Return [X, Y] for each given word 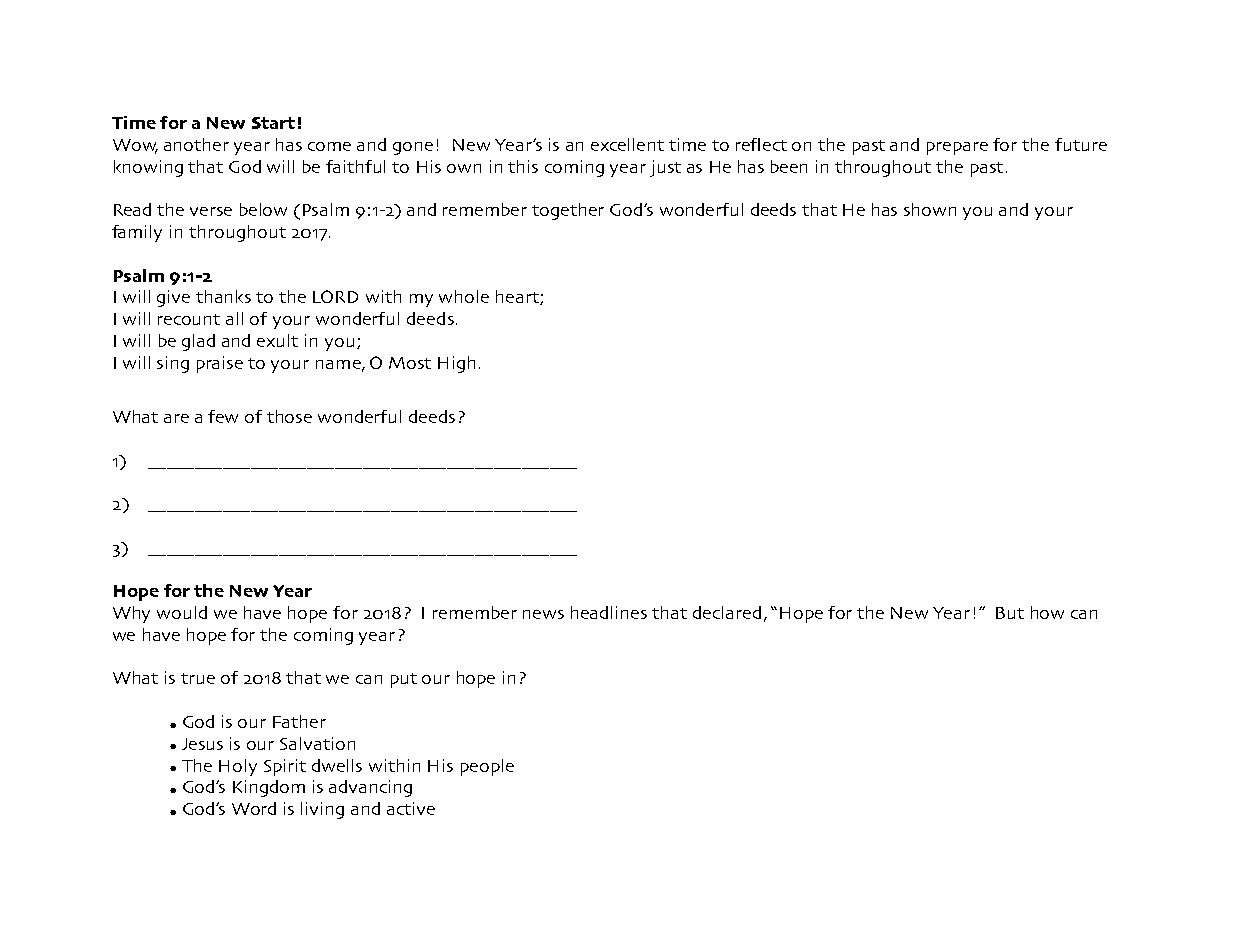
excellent [627, 144]
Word [254, 808]
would [182, 612]
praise [220, 364]
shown [930, 209]
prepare [957, 148]
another [196, 144]
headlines [609, 612]
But [1010, 613]
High [456, 364]
